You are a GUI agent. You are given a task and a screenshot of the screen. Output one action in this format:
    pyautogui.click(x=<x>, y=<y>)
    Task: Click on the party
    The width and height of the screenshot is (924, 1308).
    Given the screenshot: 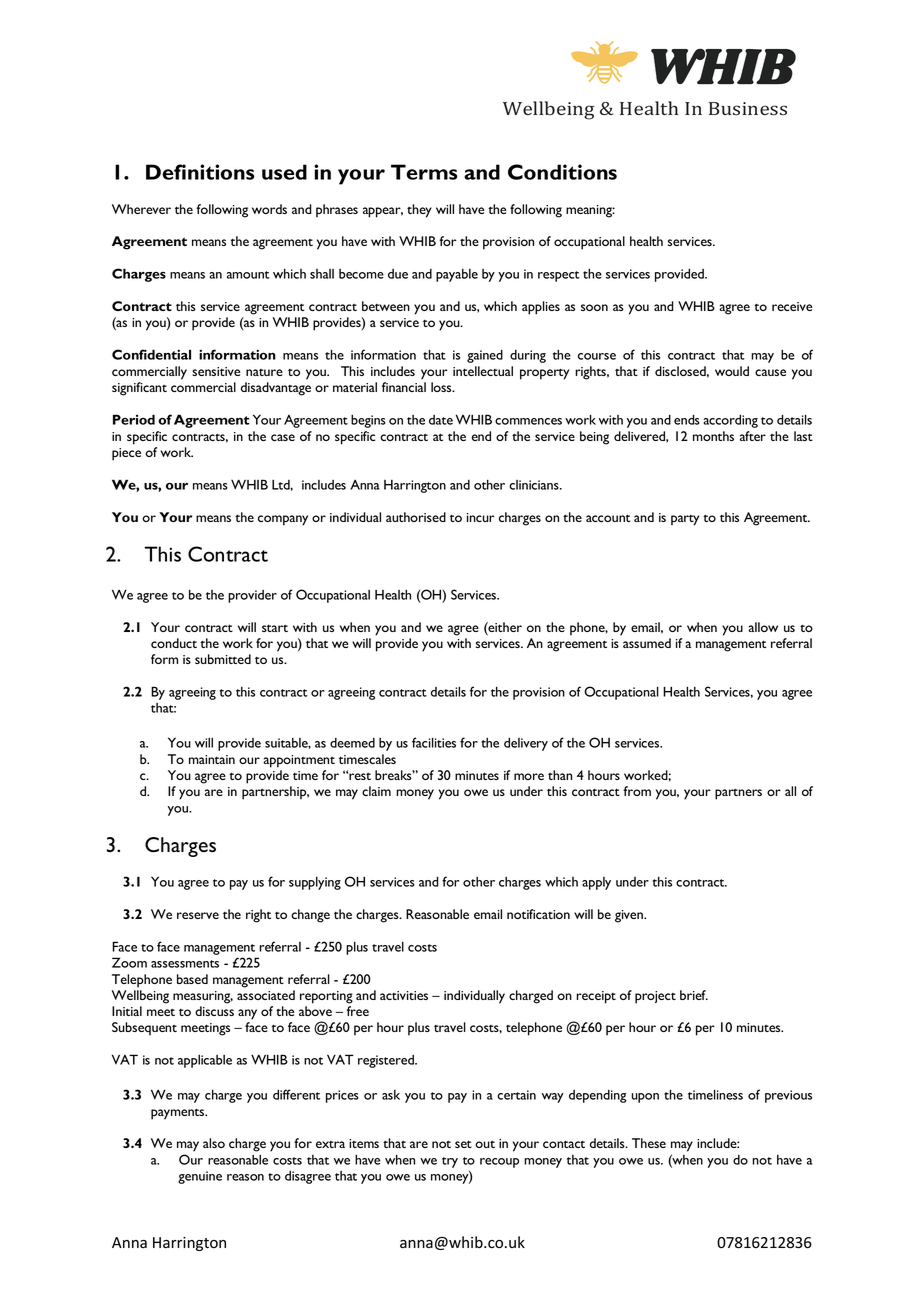 What is the action you would take?
    pyautogui.click(x=685, y=520)
